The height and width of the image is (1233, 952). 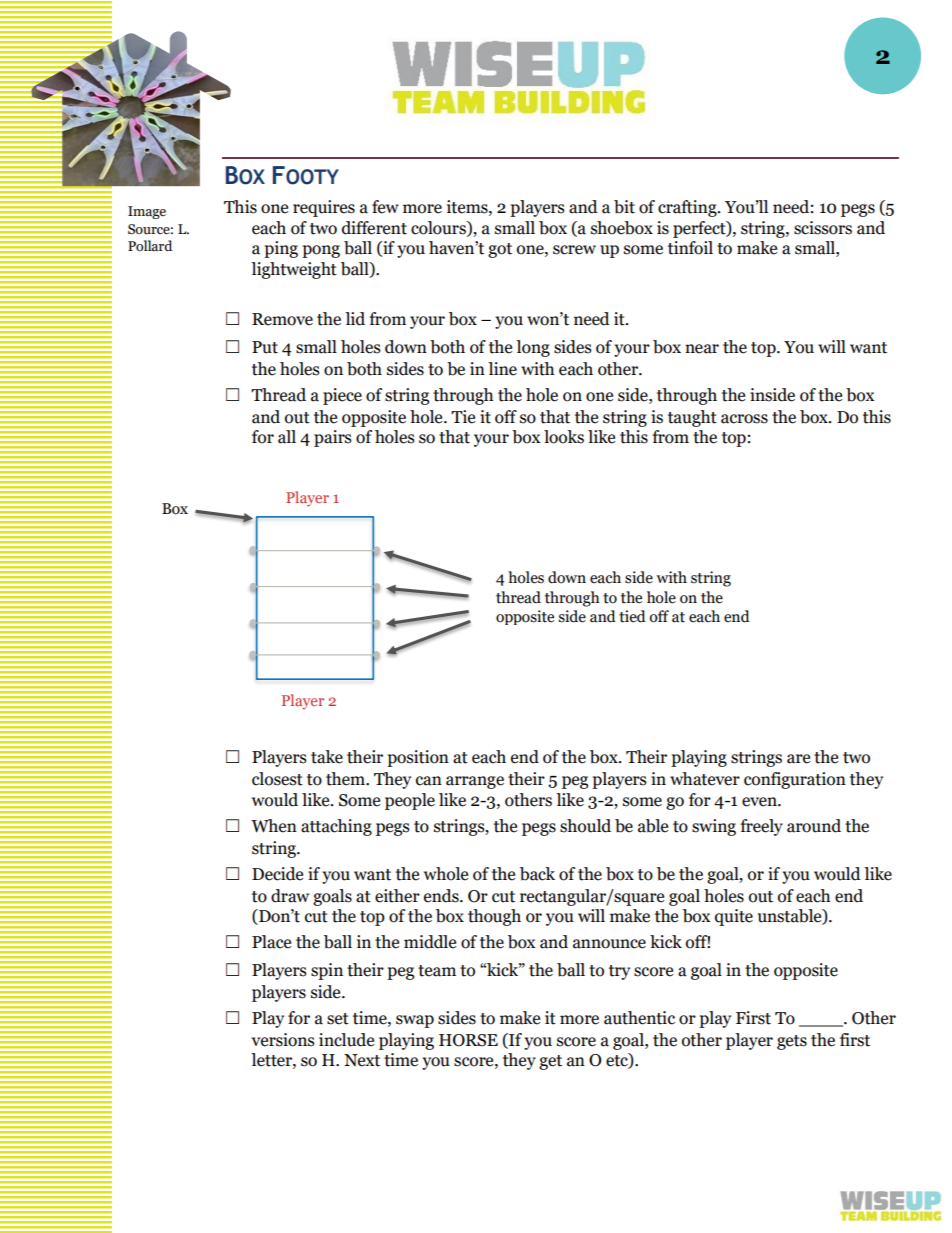 What do you see at coordinates (281, 249) in the image?
I see `ping` at bounding box center [281, 249].
